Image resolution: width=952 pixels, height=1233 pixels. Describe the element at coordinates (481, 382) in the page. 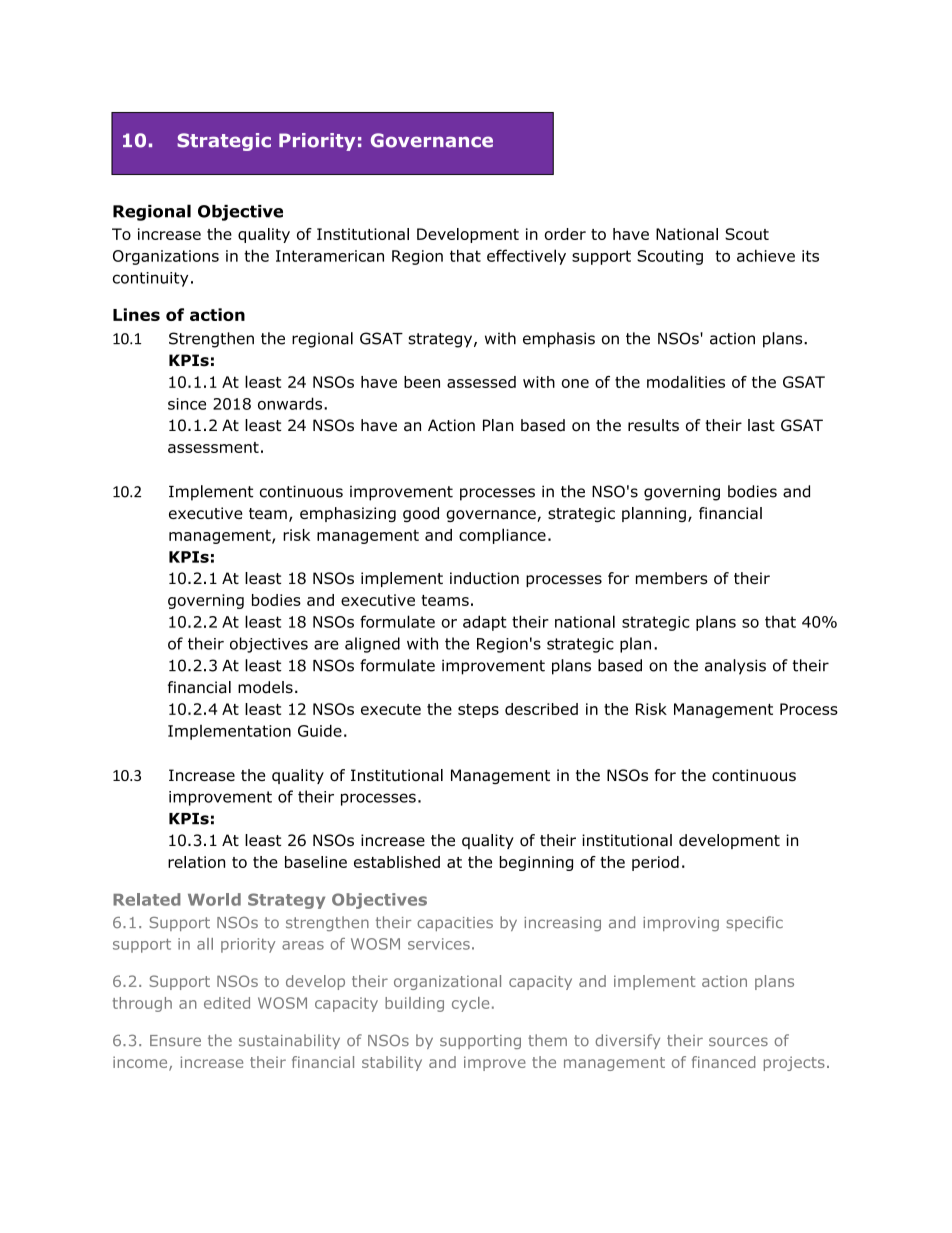

I see `assessed` at that location.
